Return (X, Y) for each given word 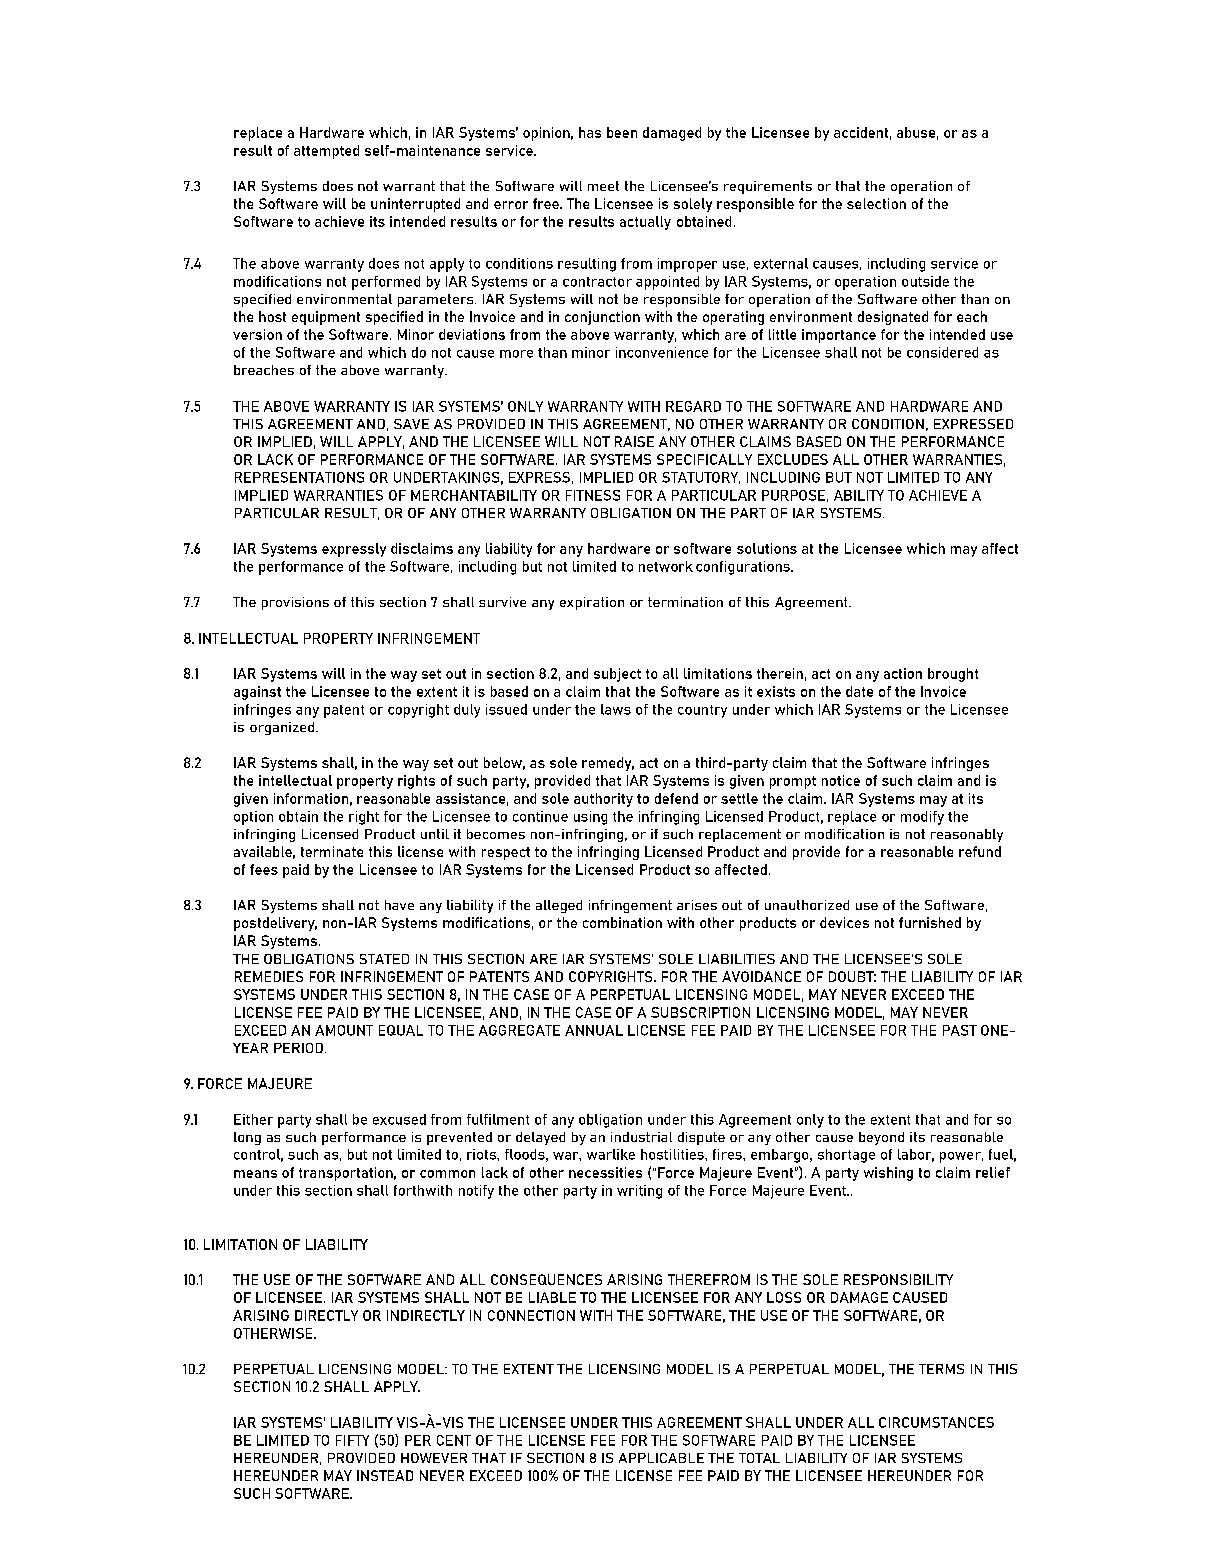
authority (603, 800)
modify (922, 818)
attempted (326, 152)
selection (876, 203)
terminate (332, 851)
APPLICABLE (661, 1458)
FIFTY (352, 1440)
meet (603, 186)
